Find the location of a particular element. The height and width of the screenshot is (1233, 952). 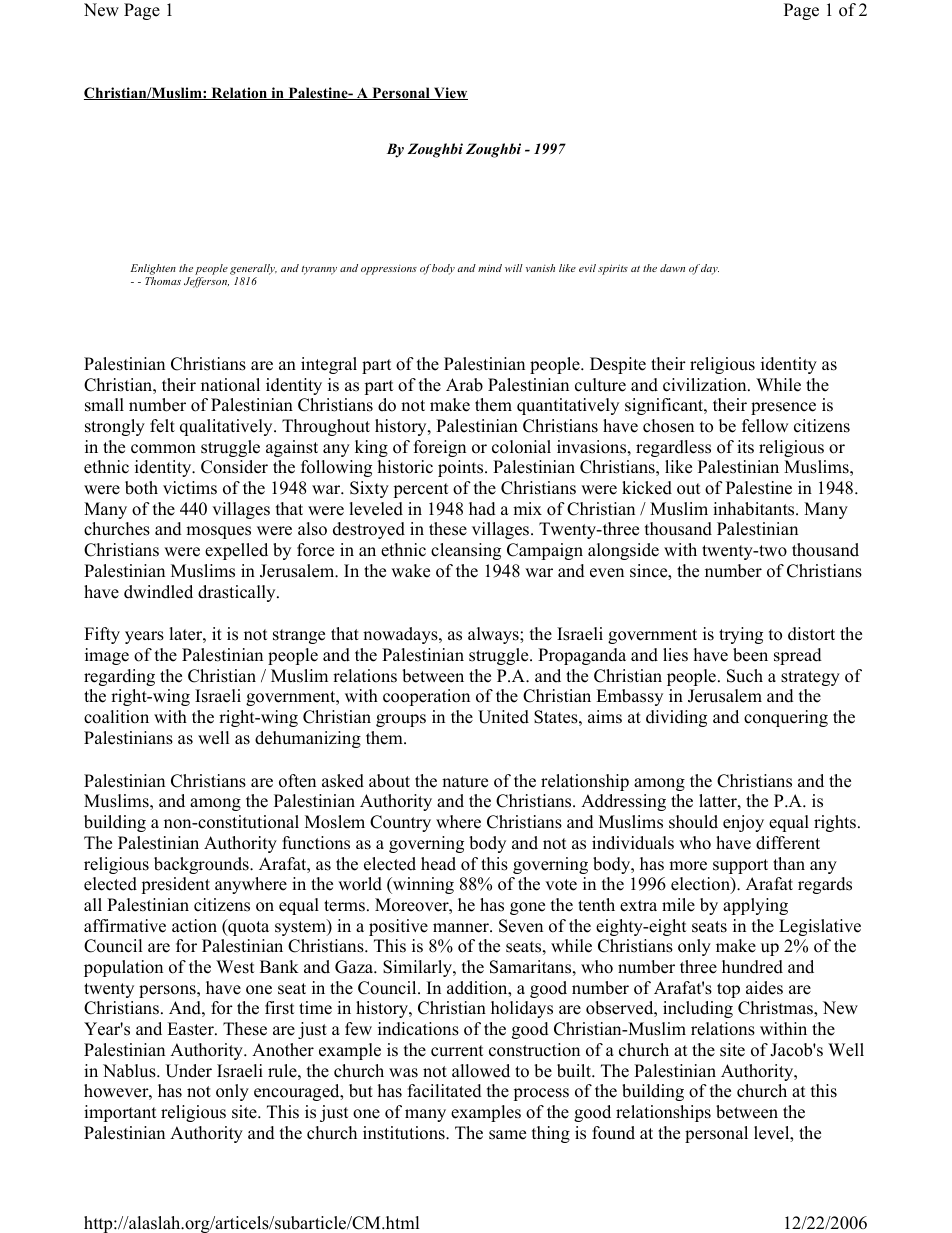

Under is located at coordinates (188, 1071).
